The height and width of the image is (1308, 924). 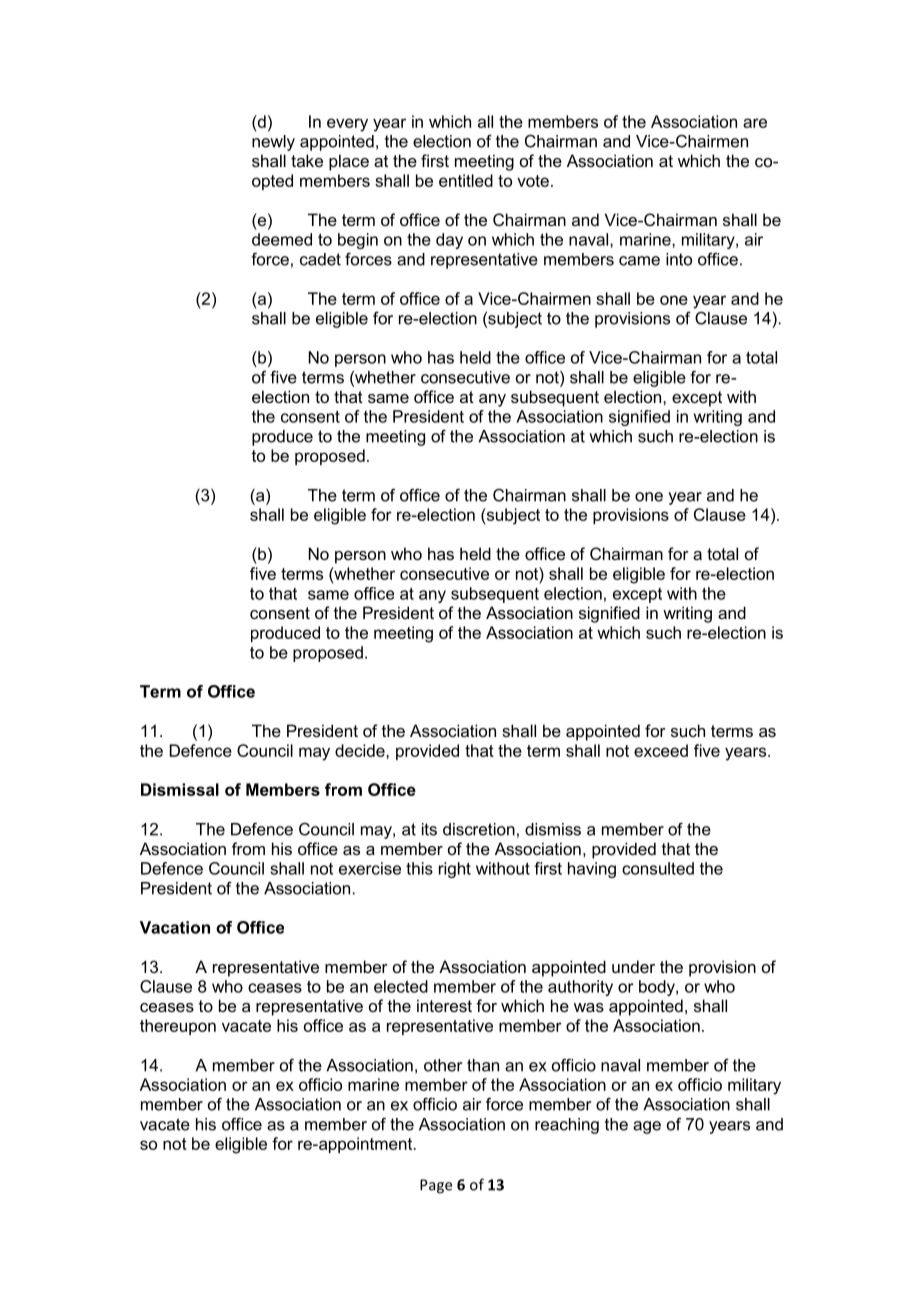 What do you see at coordinates (273, 143) in the image?
I see `newly` at bounding box center [273, 143].
